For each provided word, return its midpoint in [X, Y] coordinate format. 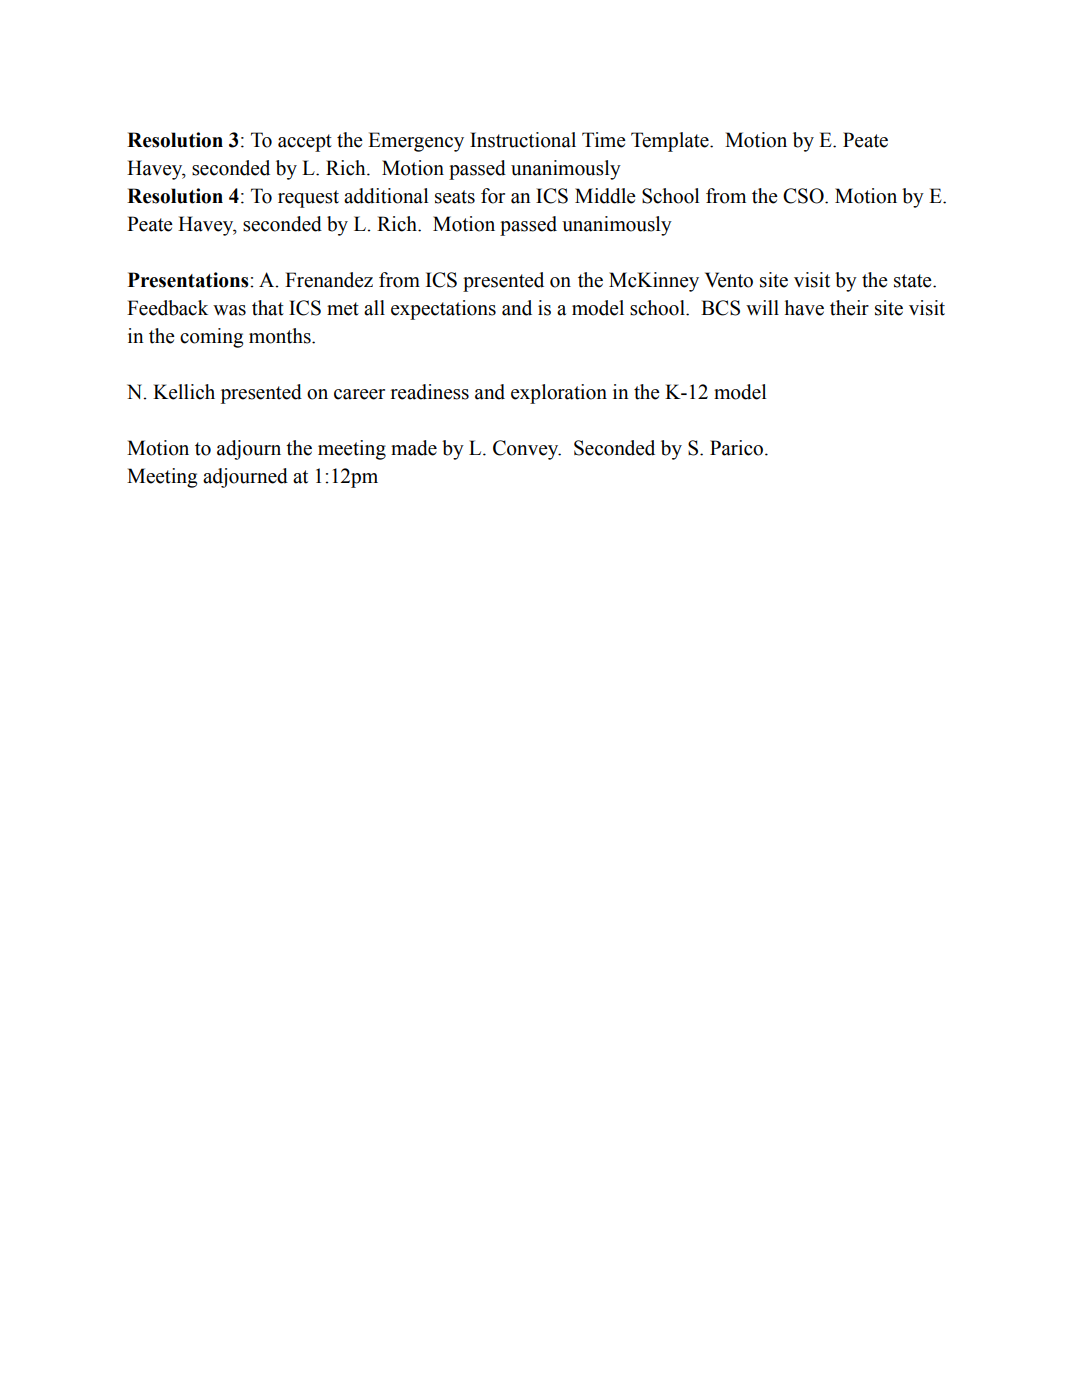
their [849, 308]
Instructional [523, 140]
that [268, 308]
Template [671, 142]
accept [305, 143]
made [414, 448]
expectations [443, 310]
